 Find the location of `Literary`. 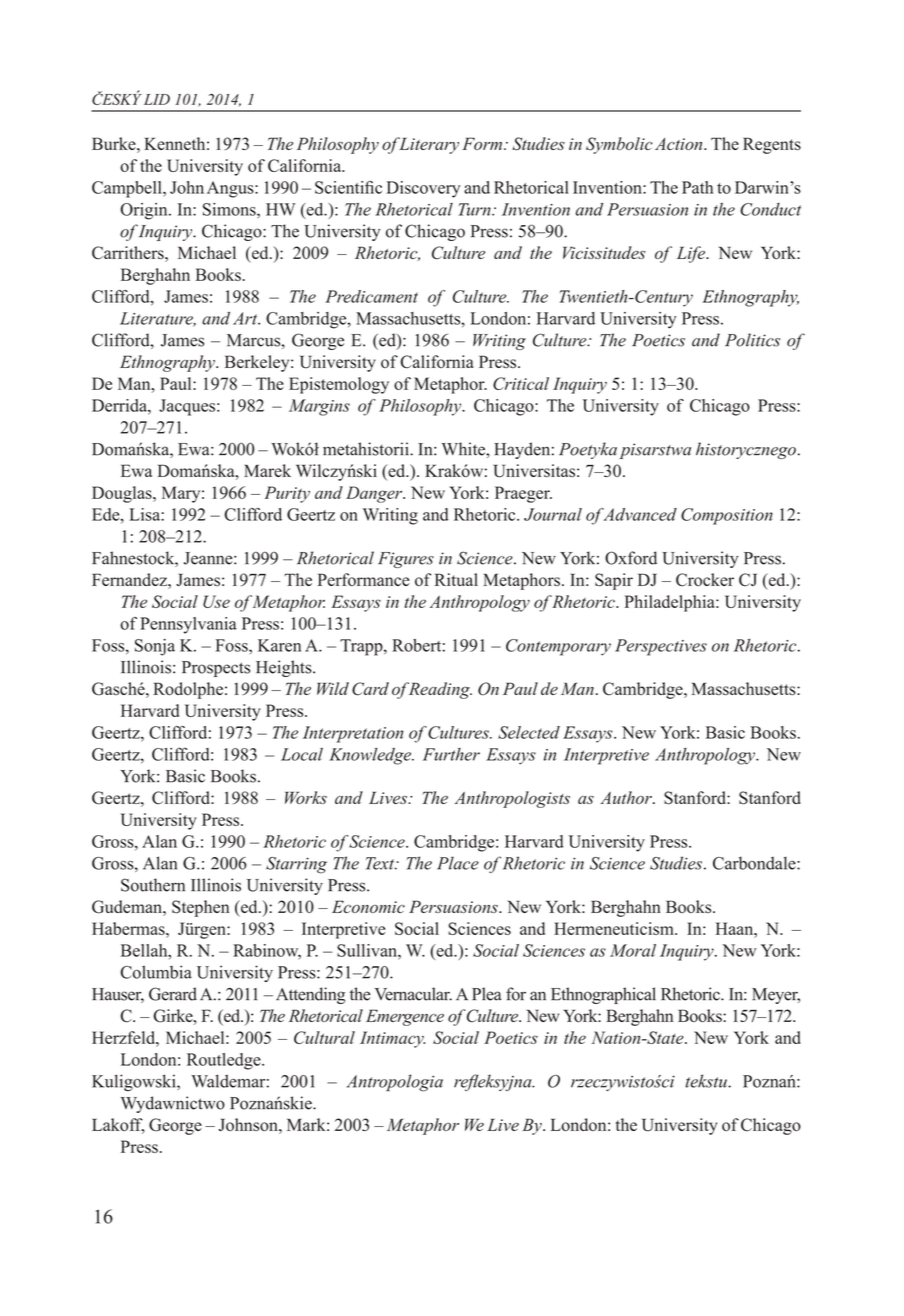

Literary is located at coordinates (428, 145).
